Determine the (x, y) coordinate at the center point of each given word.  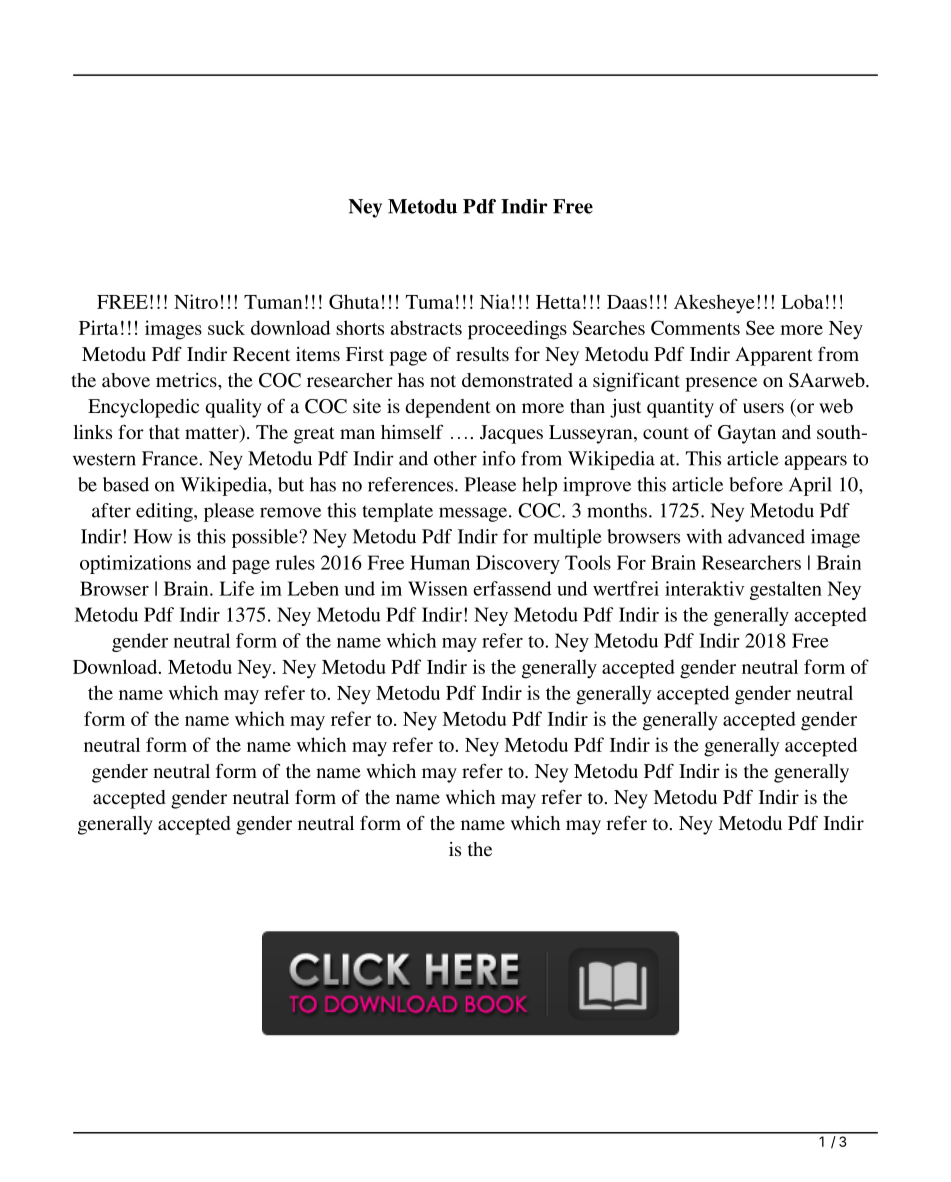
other (455, 458)
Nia (495, 301)
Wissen (438, 588)
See (760, 327)
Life (237, 588)
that (164, 432)
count (666, 433)
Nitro (196, 301)
